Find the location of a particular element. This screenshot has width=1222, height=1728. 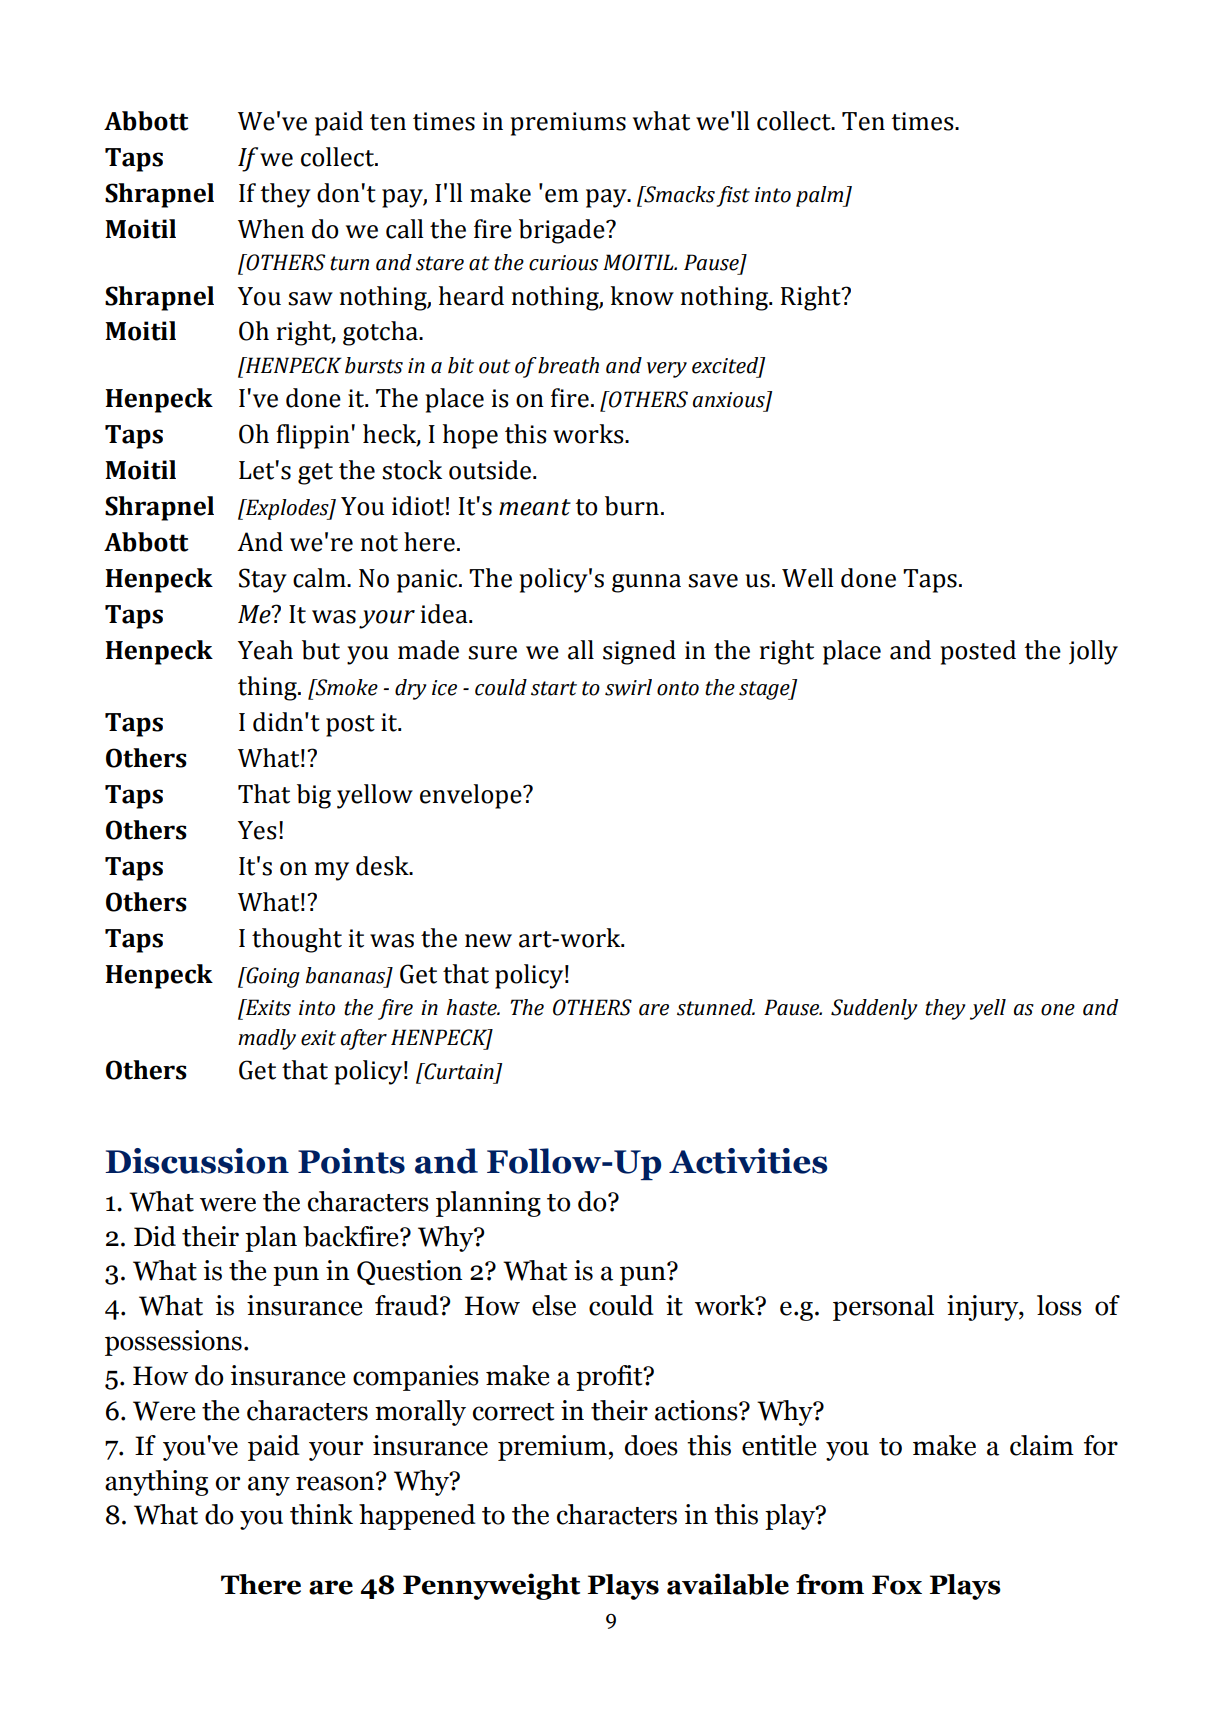

Suddenly is located at coordinates (874, 1009).
